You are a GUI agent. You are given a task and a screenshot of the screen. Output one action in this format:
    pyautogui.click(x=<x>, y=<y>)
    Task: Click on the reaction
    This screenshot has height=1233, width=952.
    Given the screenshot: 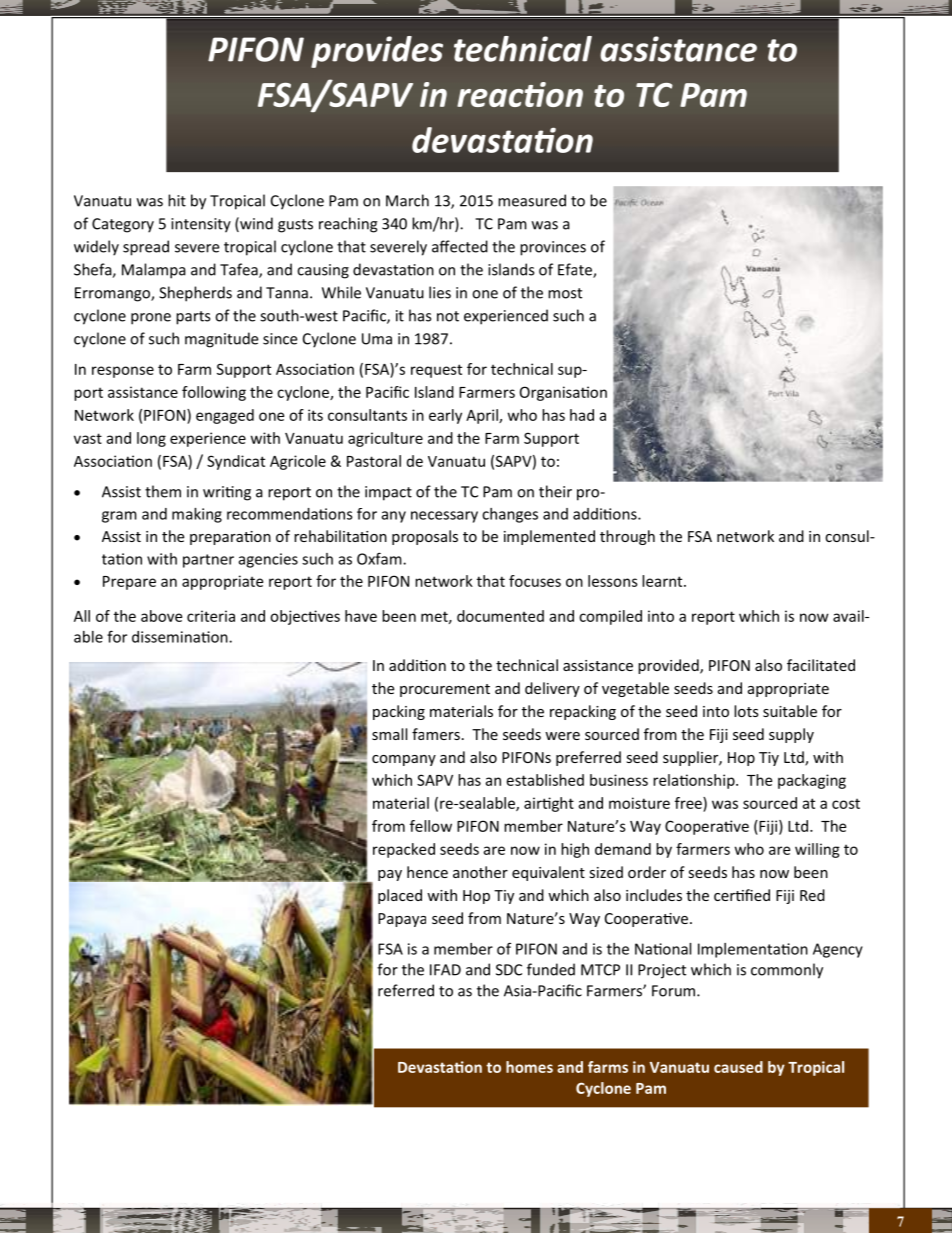 What is the action you would take?
    pyautogui.click(x=520, y=94)
